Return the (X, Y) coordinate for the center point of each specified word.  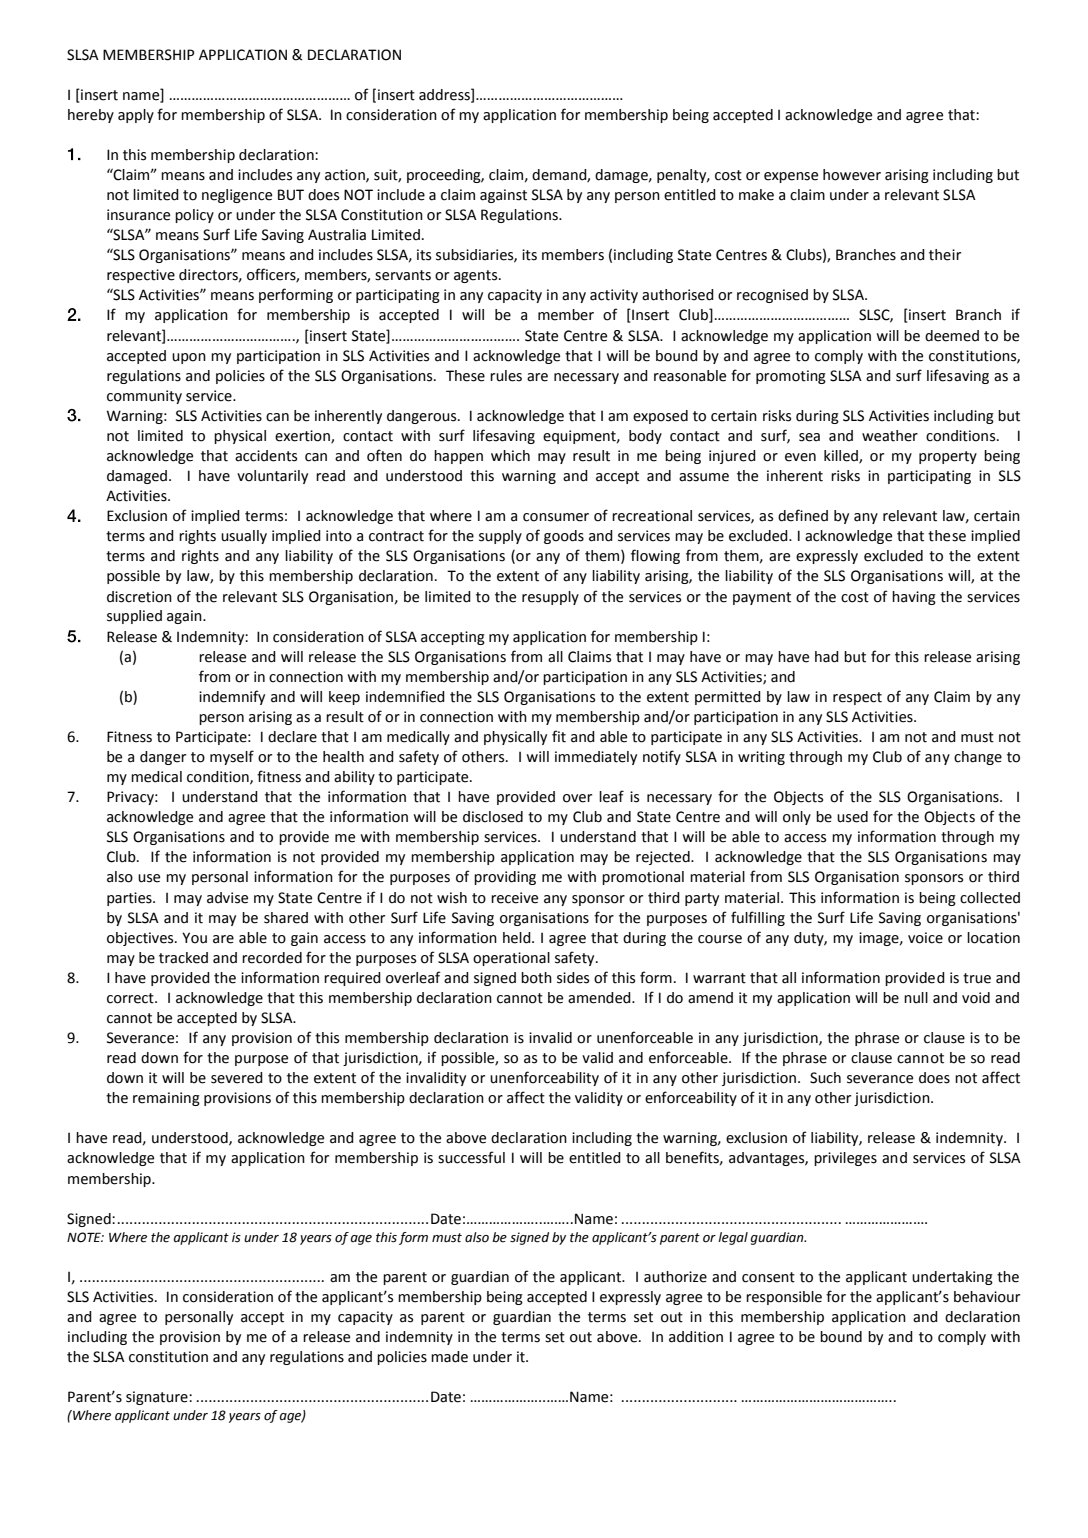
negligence (237, 196)
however (852, 175)
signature (158, 1398)
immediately (596, 758)
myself (232, 757)
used (852, 817)
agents (477, 276)
